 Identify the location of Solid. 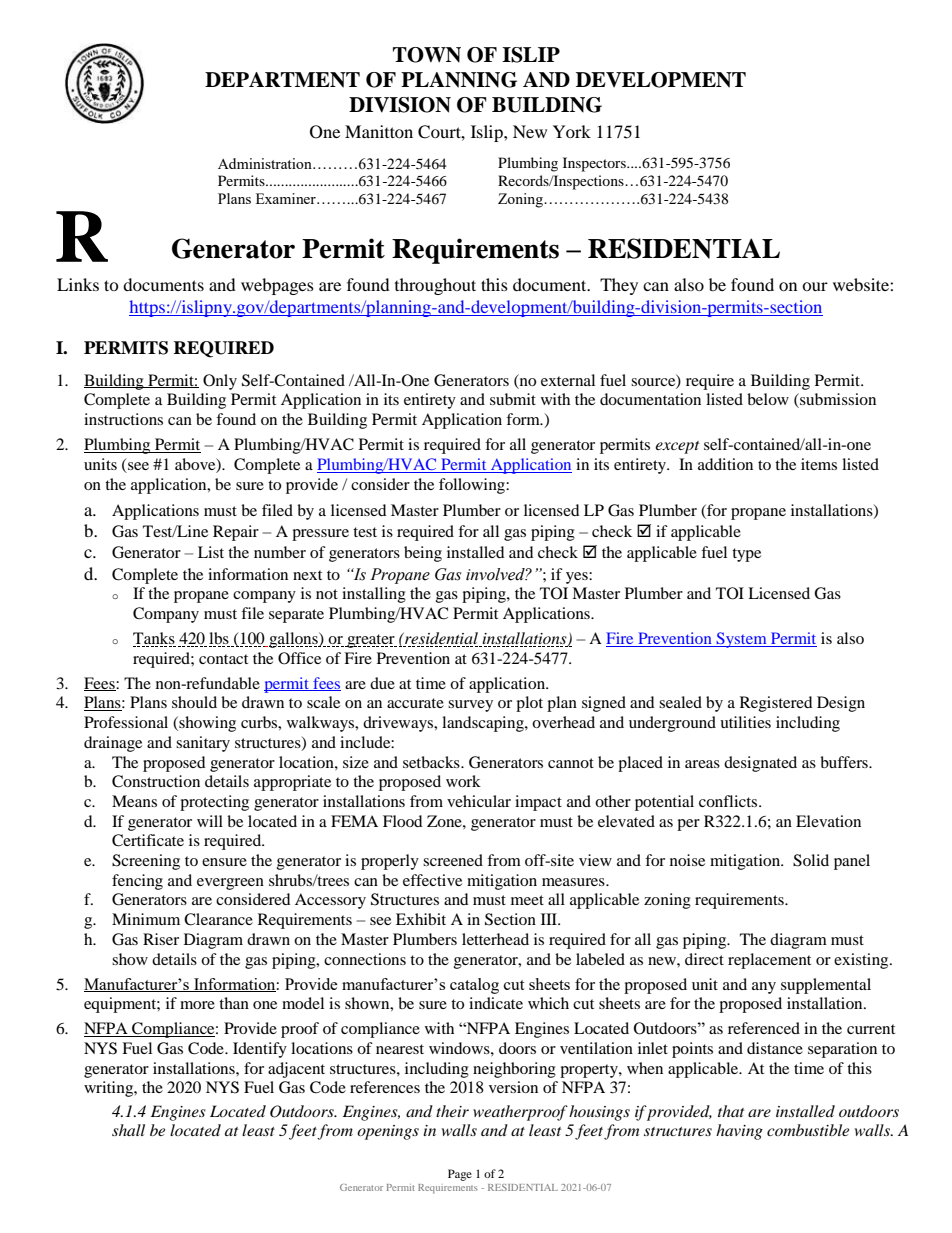
(811, 860).
